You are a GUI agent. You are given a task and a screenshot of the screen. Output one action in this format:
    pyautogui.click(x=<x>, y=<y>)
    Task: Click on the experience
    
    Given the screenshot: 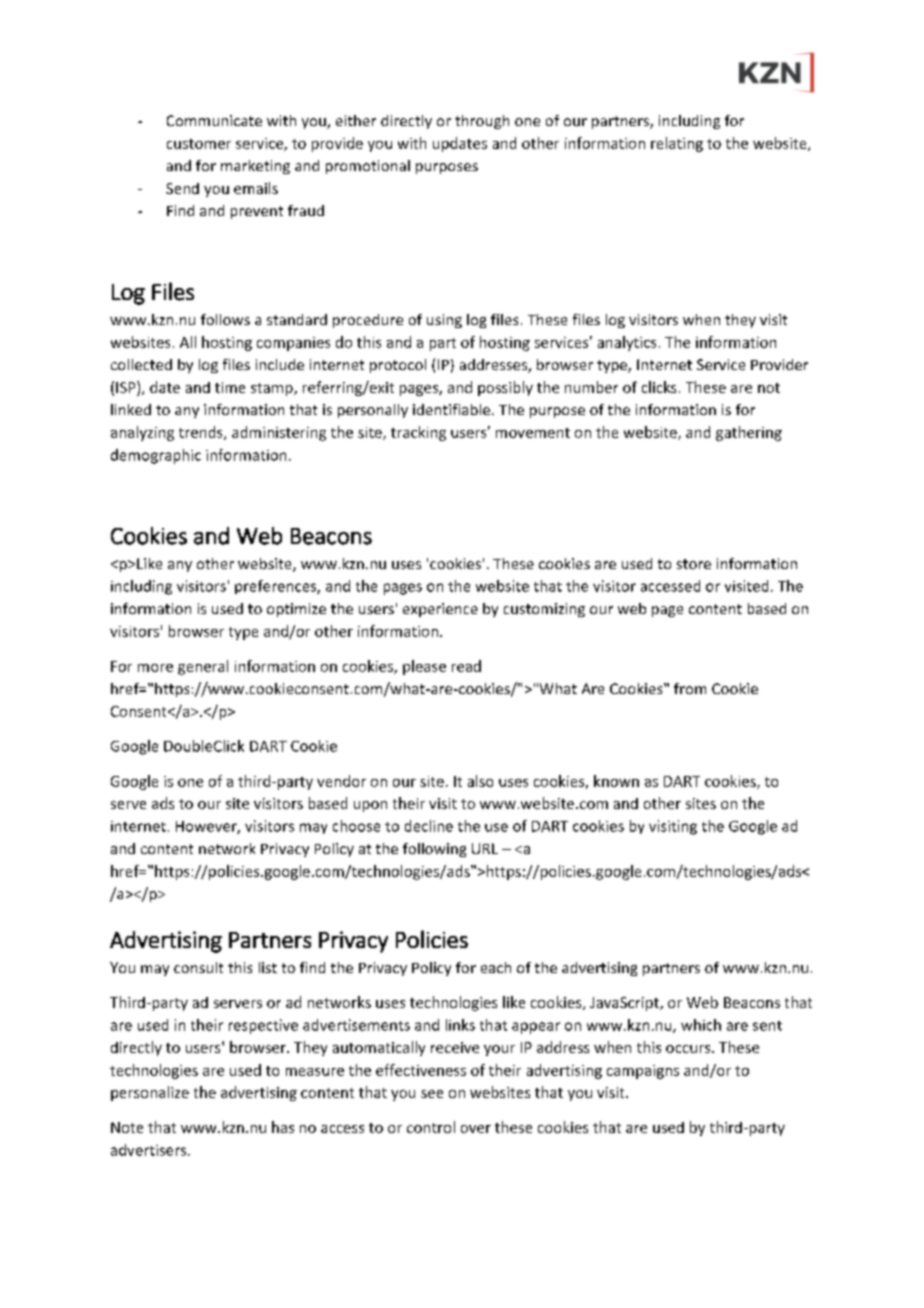 What is the action you would take?
    pyautogui.click(x=440, y=610)
